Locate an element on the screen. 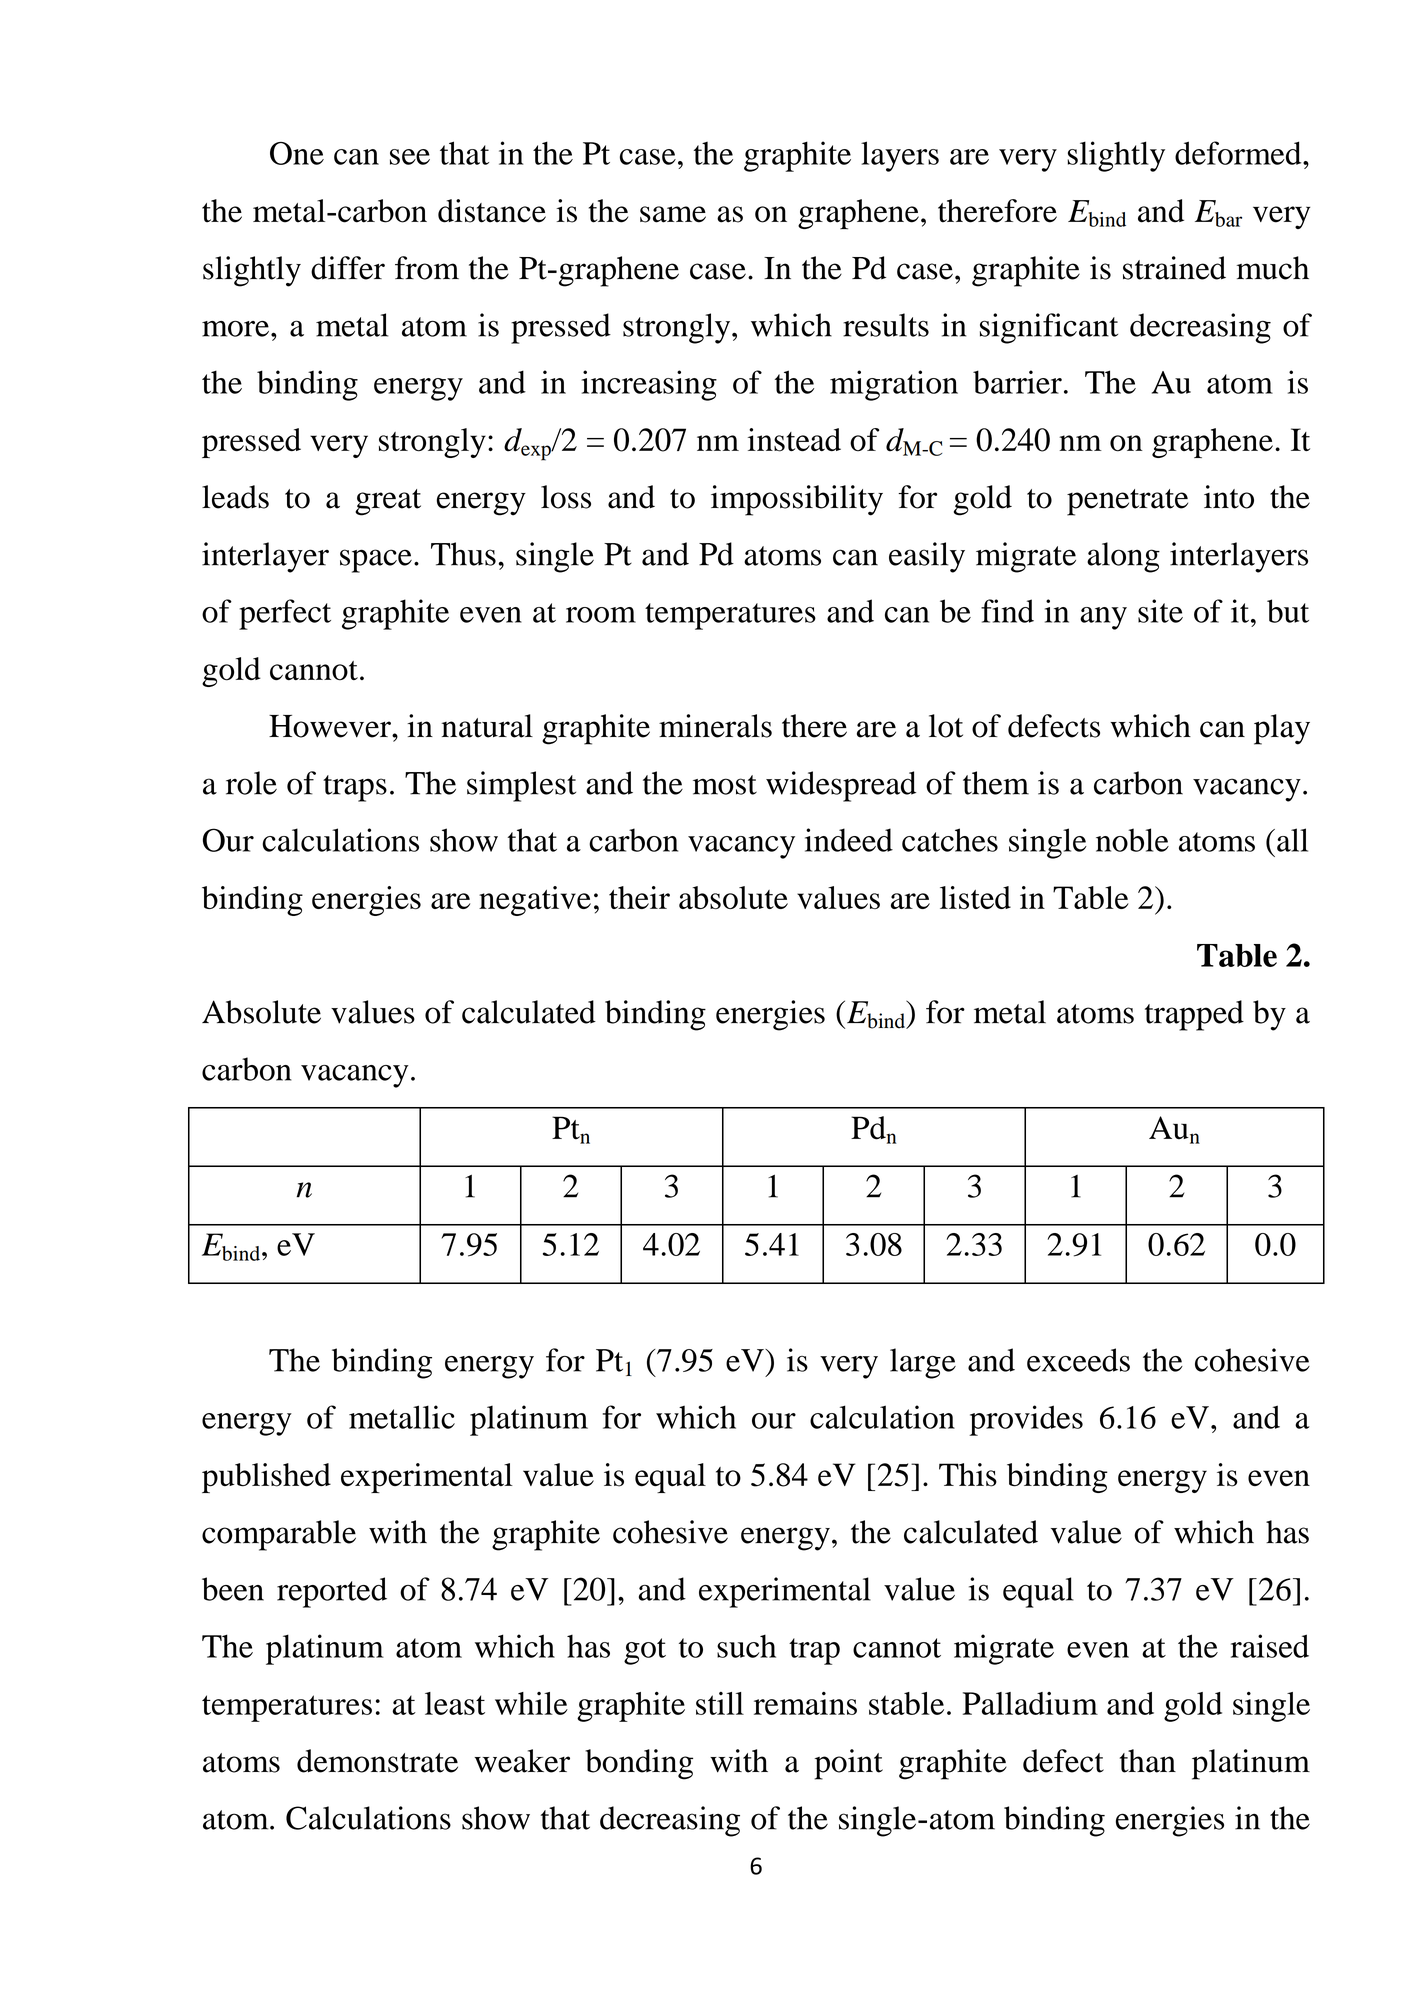 Image resolution: width=1411 pixels, height=1995 pixels. noble is located at coordinates (1132, 840).
